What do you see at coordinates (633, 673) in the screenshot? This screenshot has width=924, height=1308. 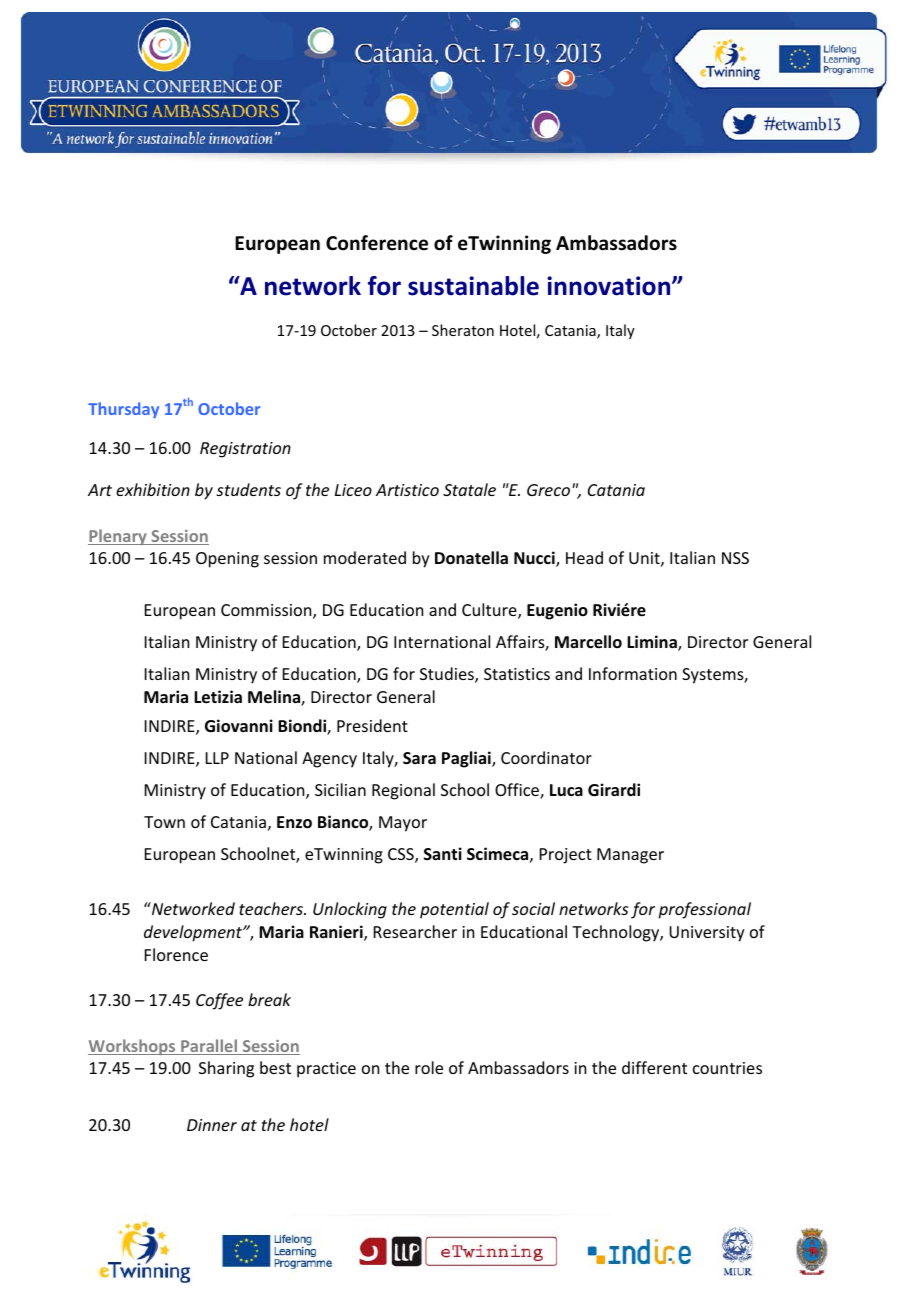 I see `Information` at bounding box center [633, 673].
